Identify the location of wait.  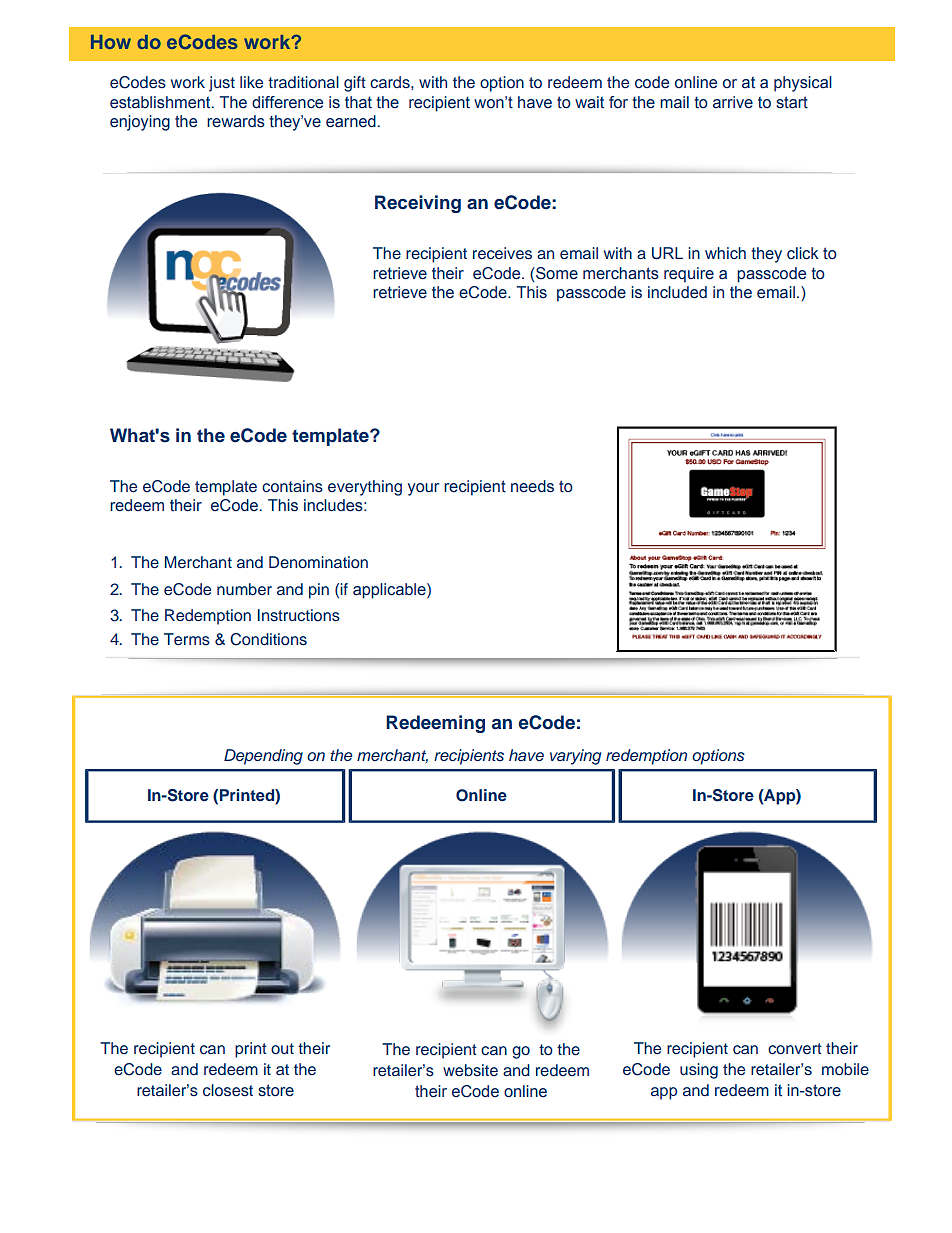
(589, 102).
